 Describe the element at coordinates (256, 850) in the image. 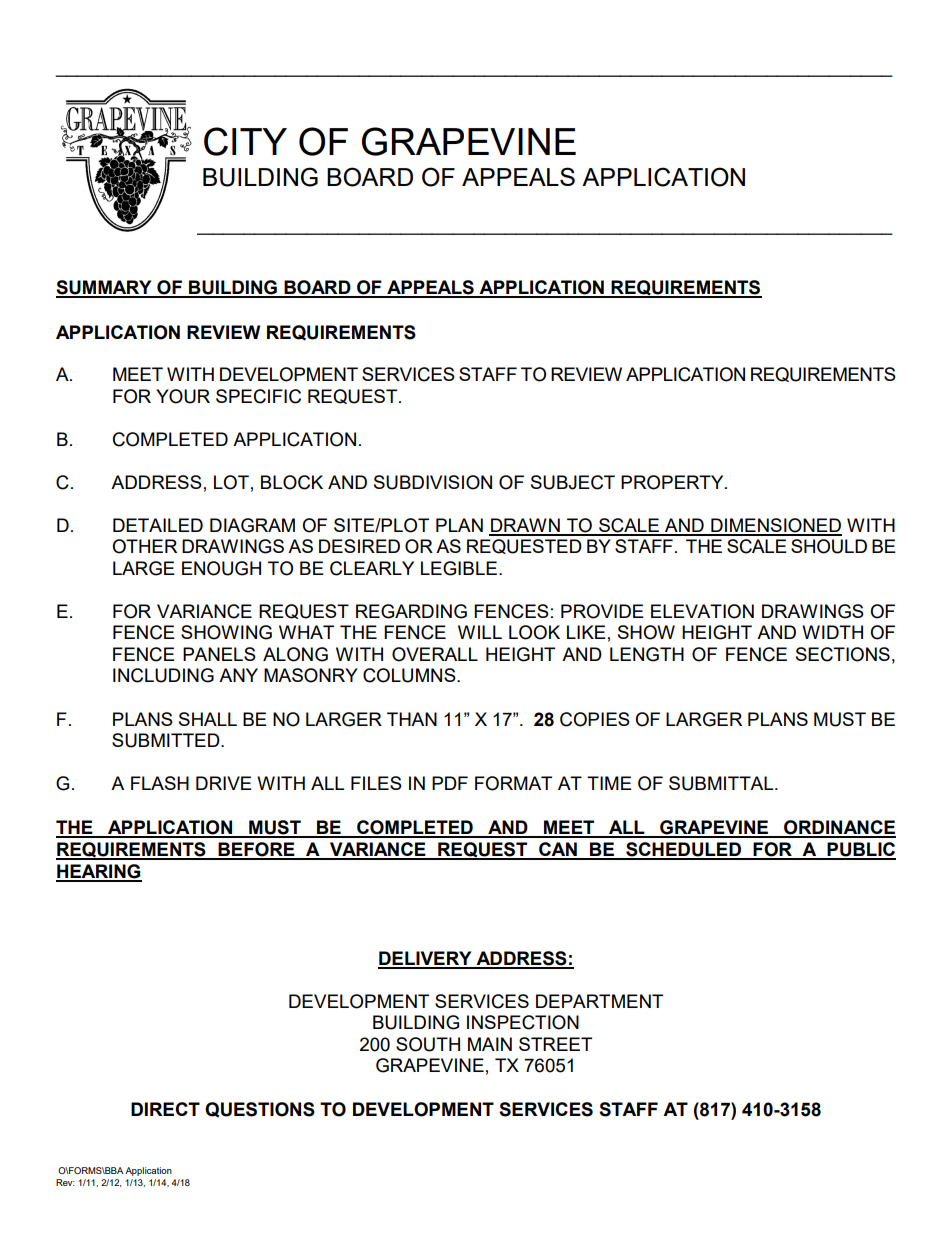

I see `BEFORE` at that location.
